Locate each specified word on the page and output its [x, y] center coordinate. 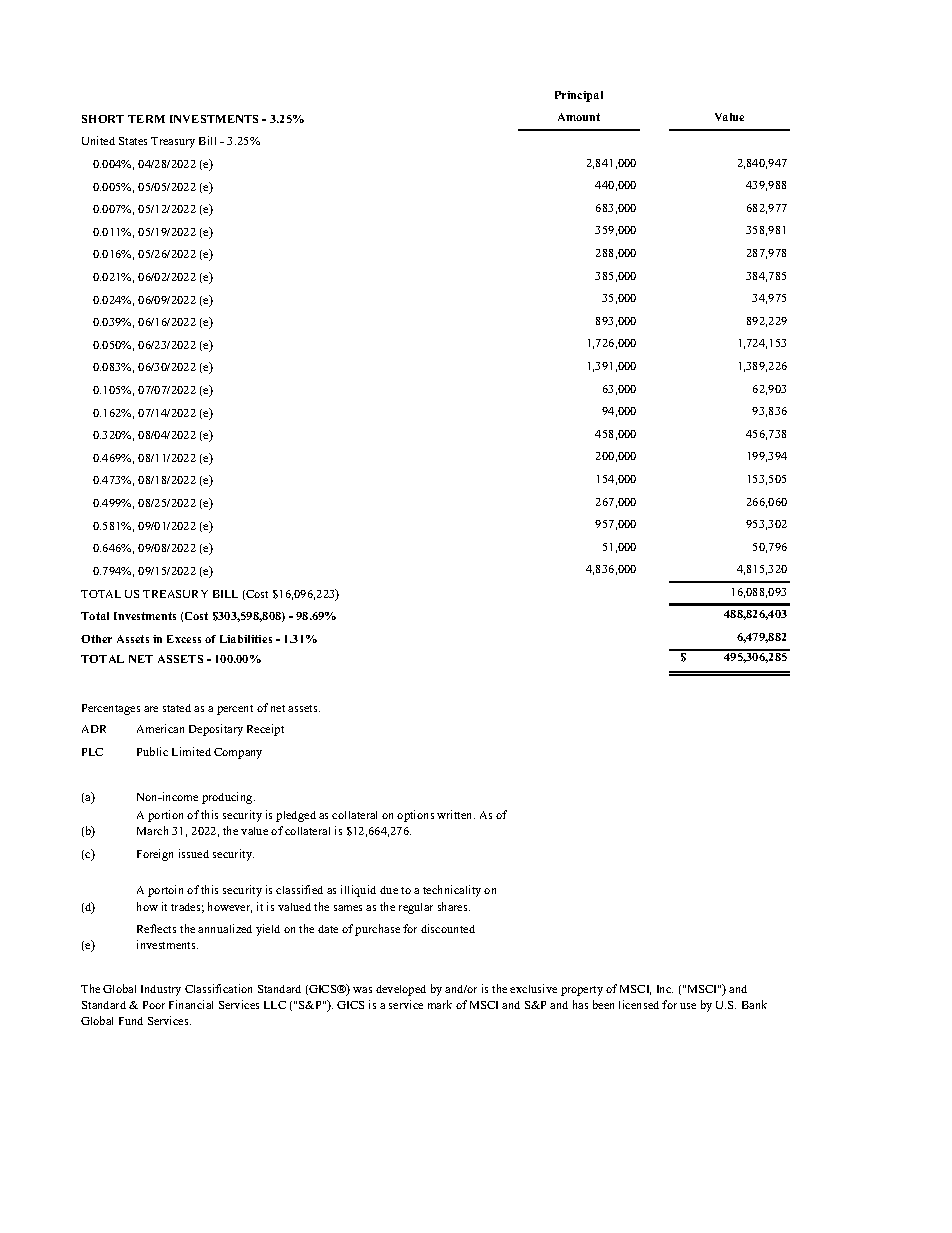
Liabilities [246, 639]
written [456, 814]
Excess [184, 639]
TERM [146, 119]
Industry [161, 990]
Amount [579, 117]
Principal [579, 96]
